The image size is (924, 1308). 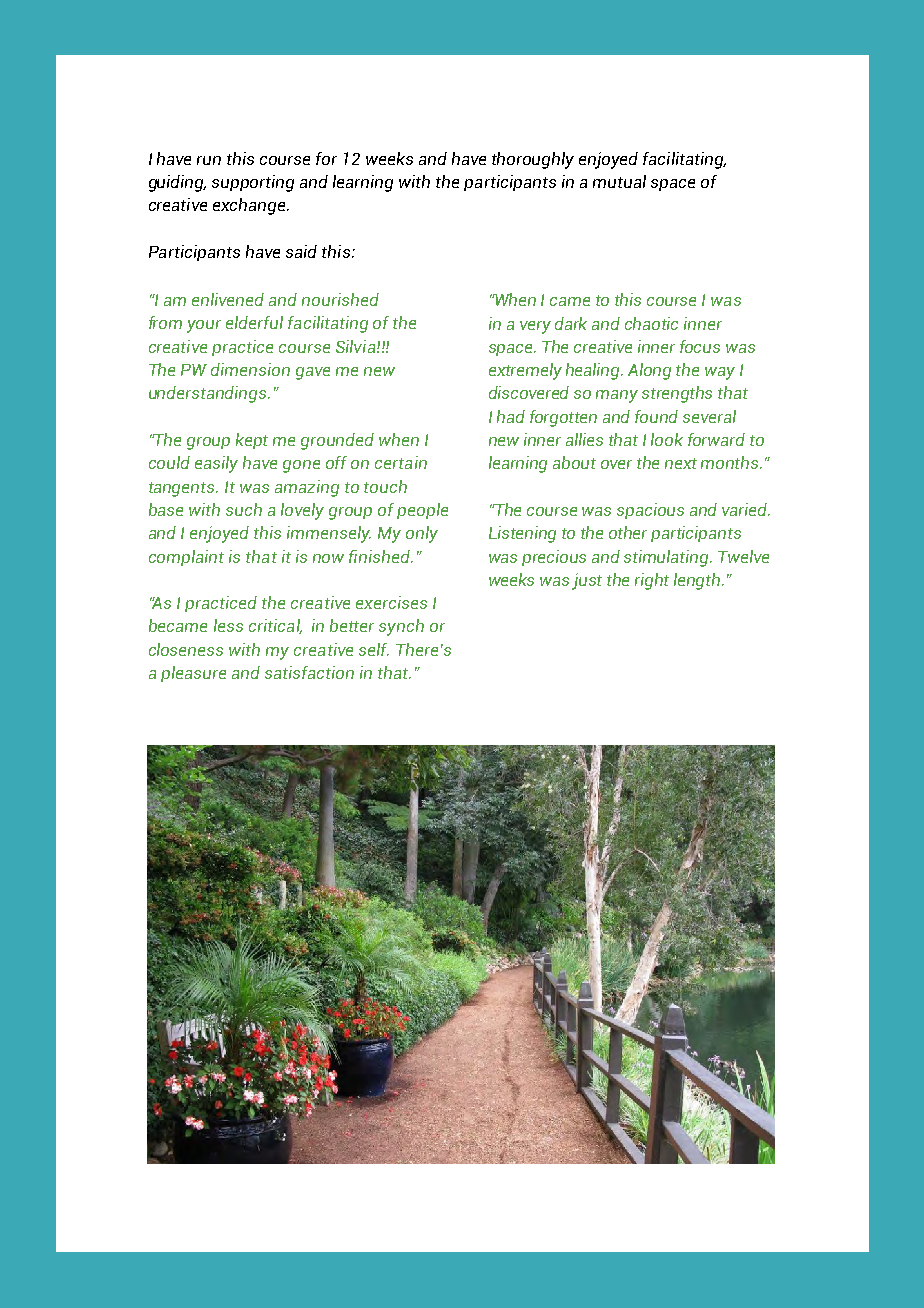 I want to click on closeness, so click(x=186, y=649).
